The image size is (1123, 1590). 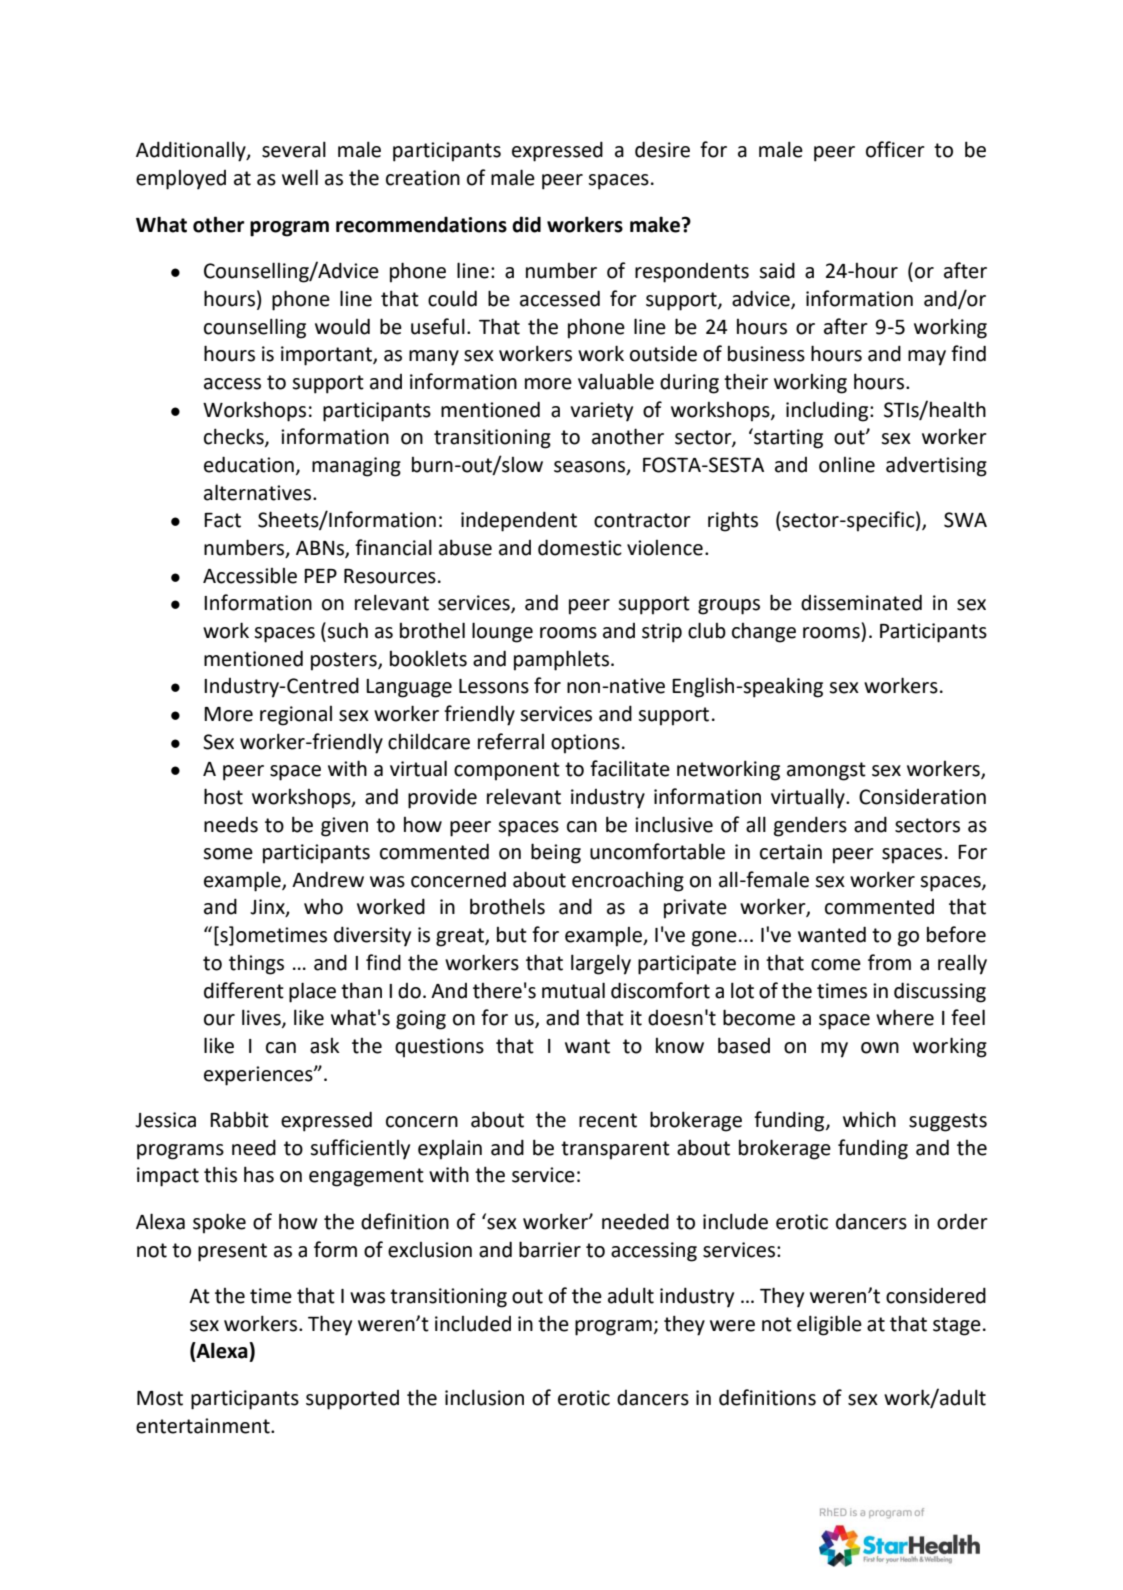 What do you see at coordinates (249, 464) in the document?
I see `education` at bounding box center [249, 464].
